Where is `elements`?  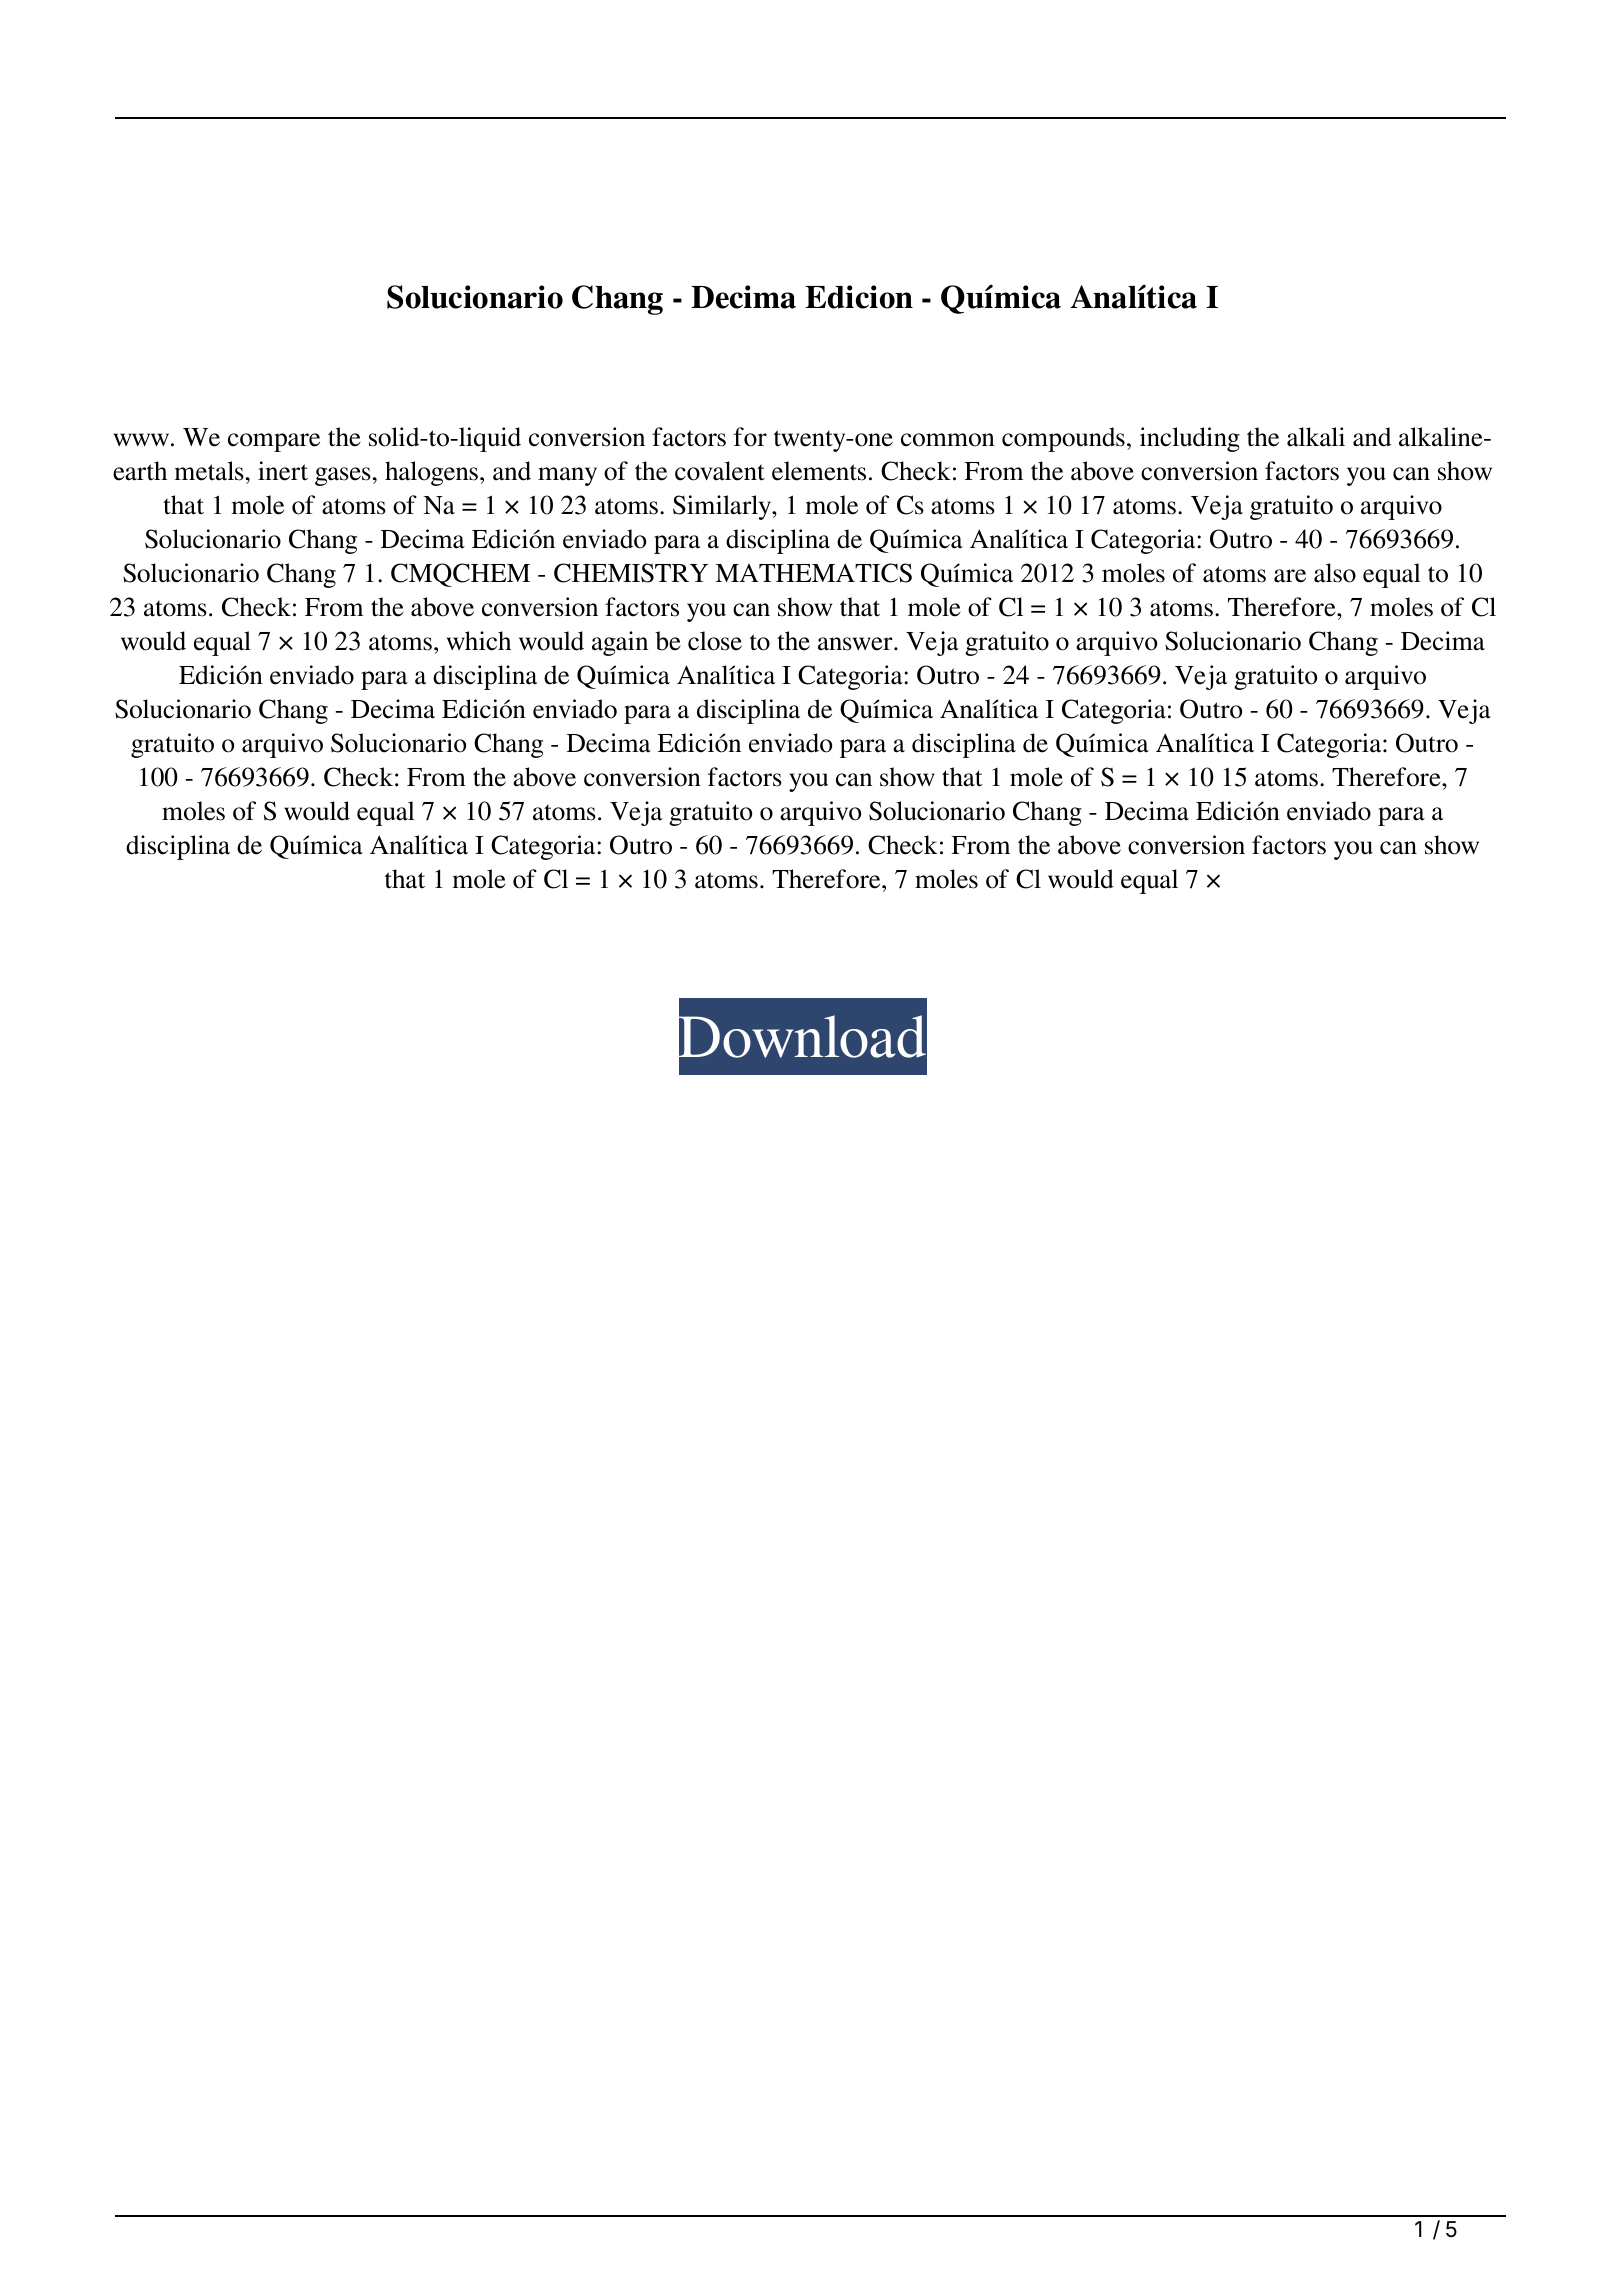
elements is located at coordinates (819, 471).
